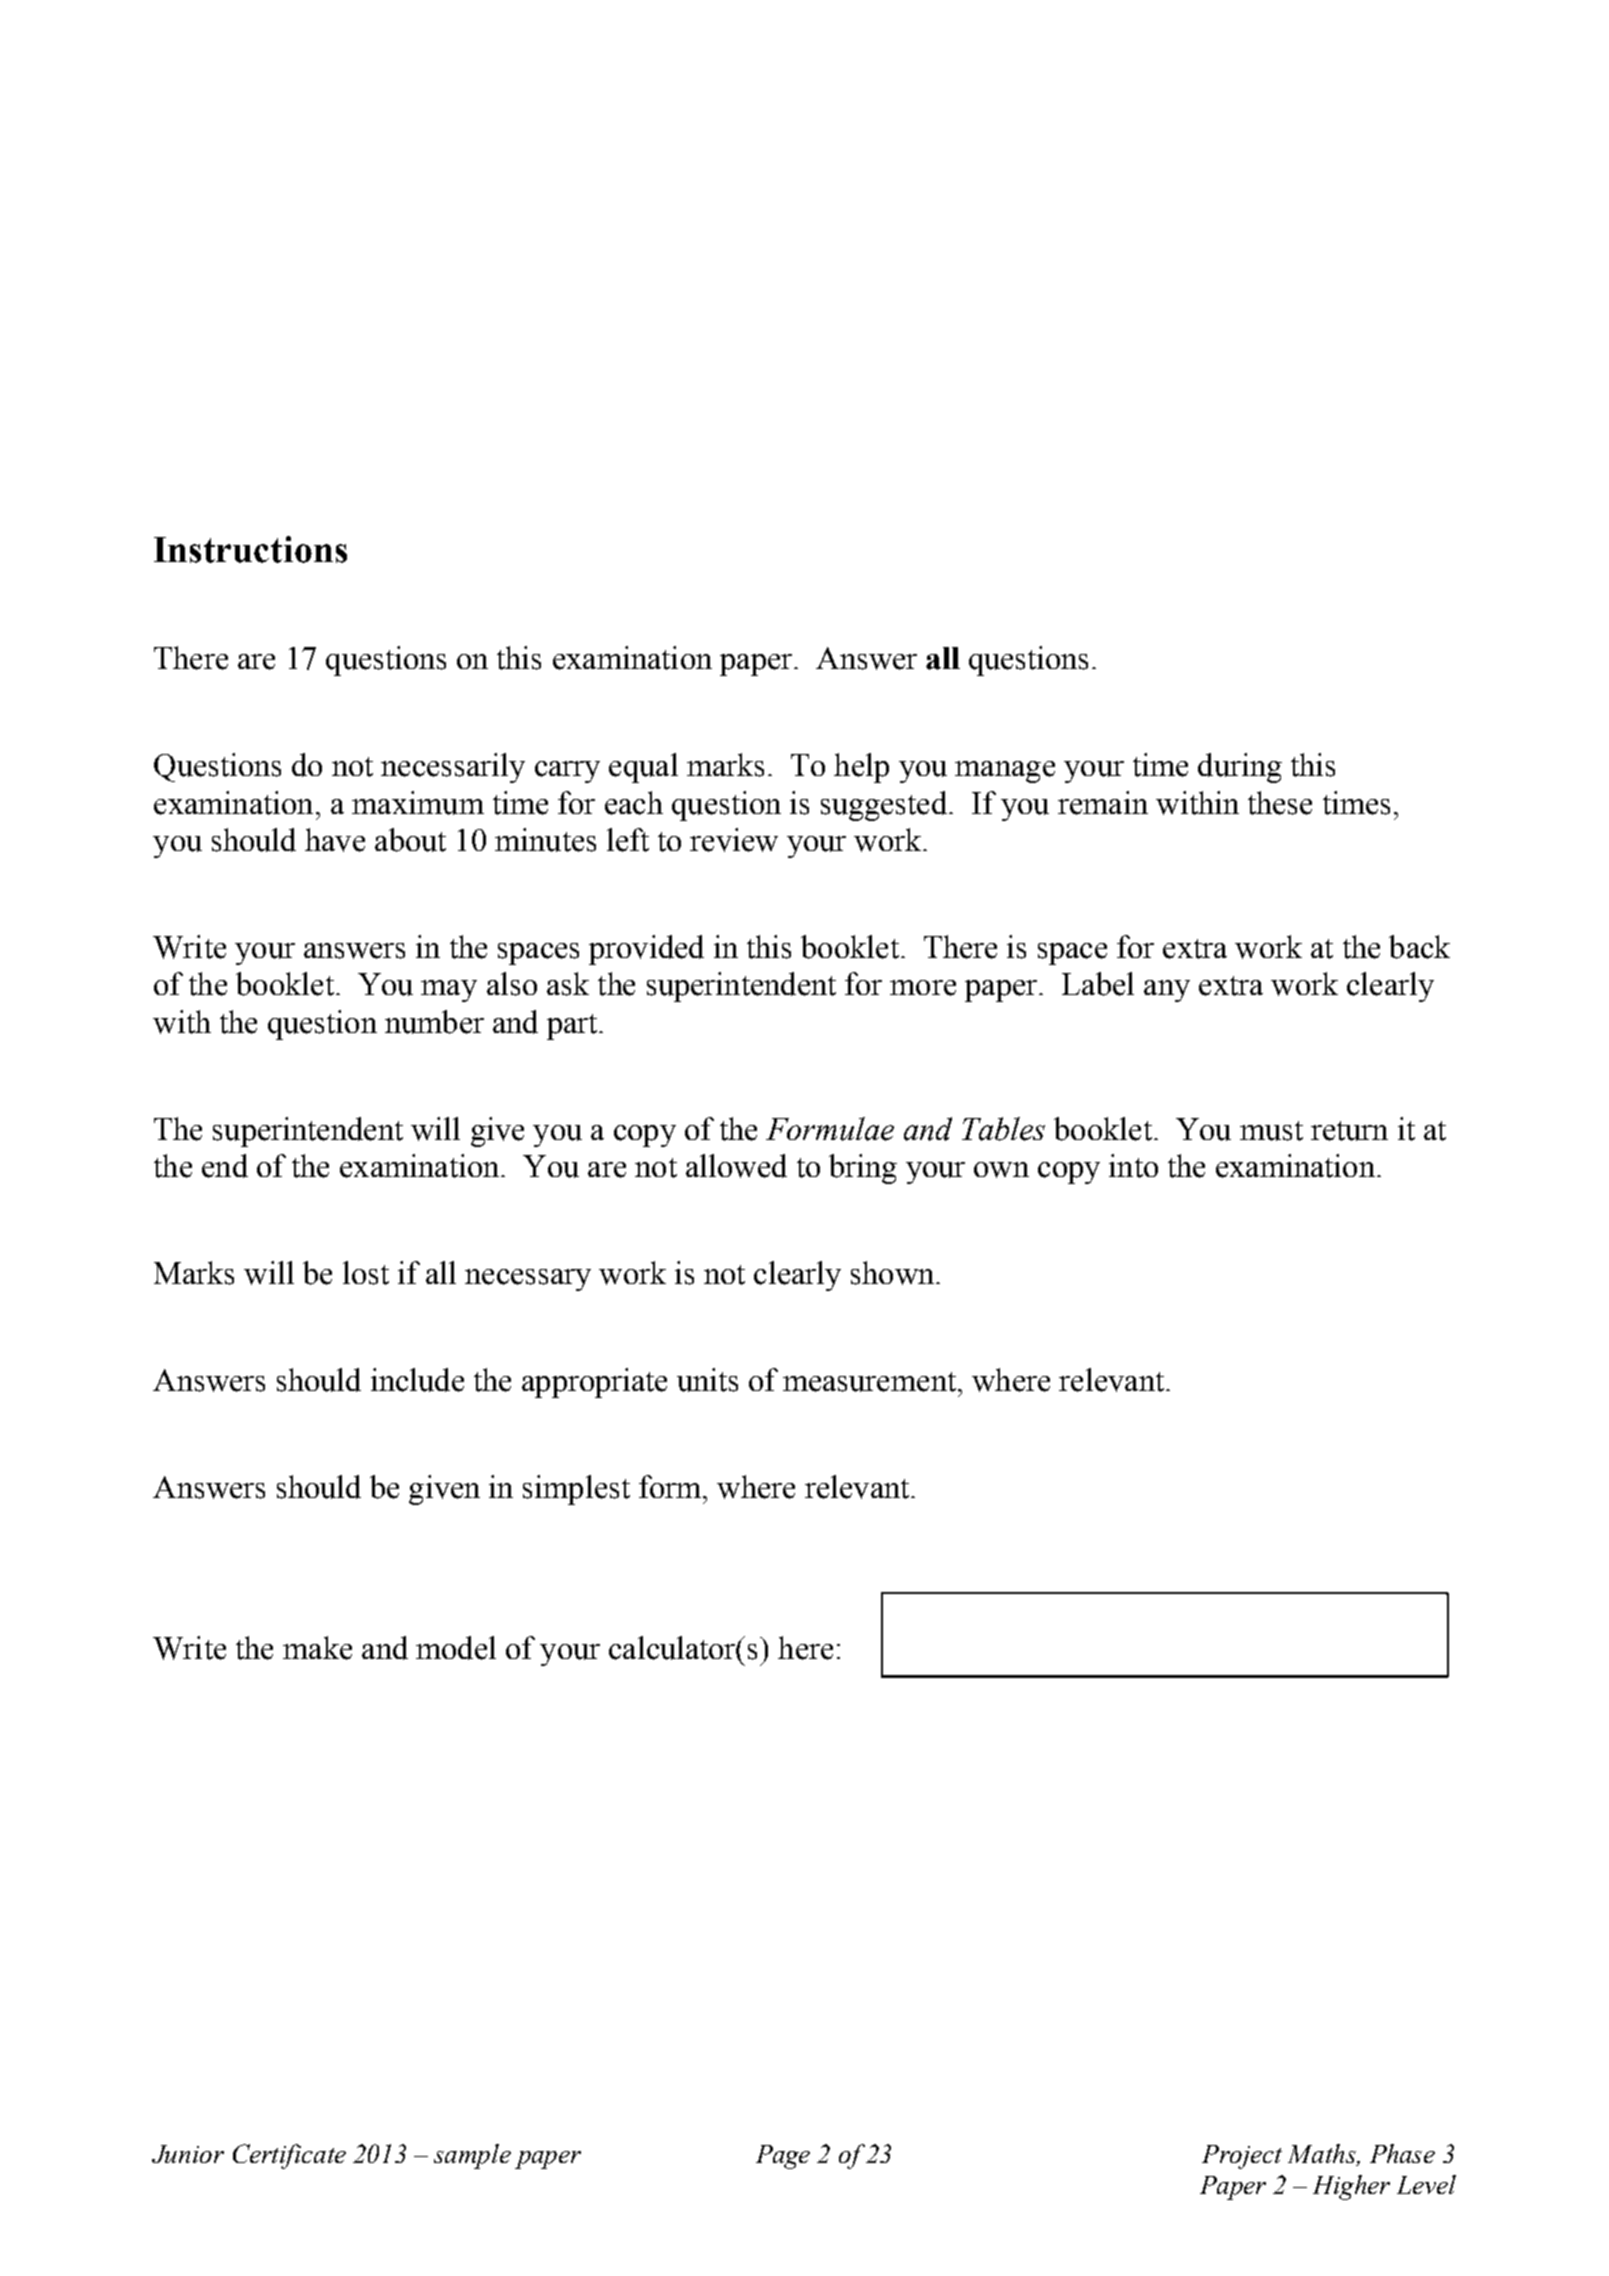  Describe the element at coordinates (1167, 991) in the screenshot. I see `any` at that location.
